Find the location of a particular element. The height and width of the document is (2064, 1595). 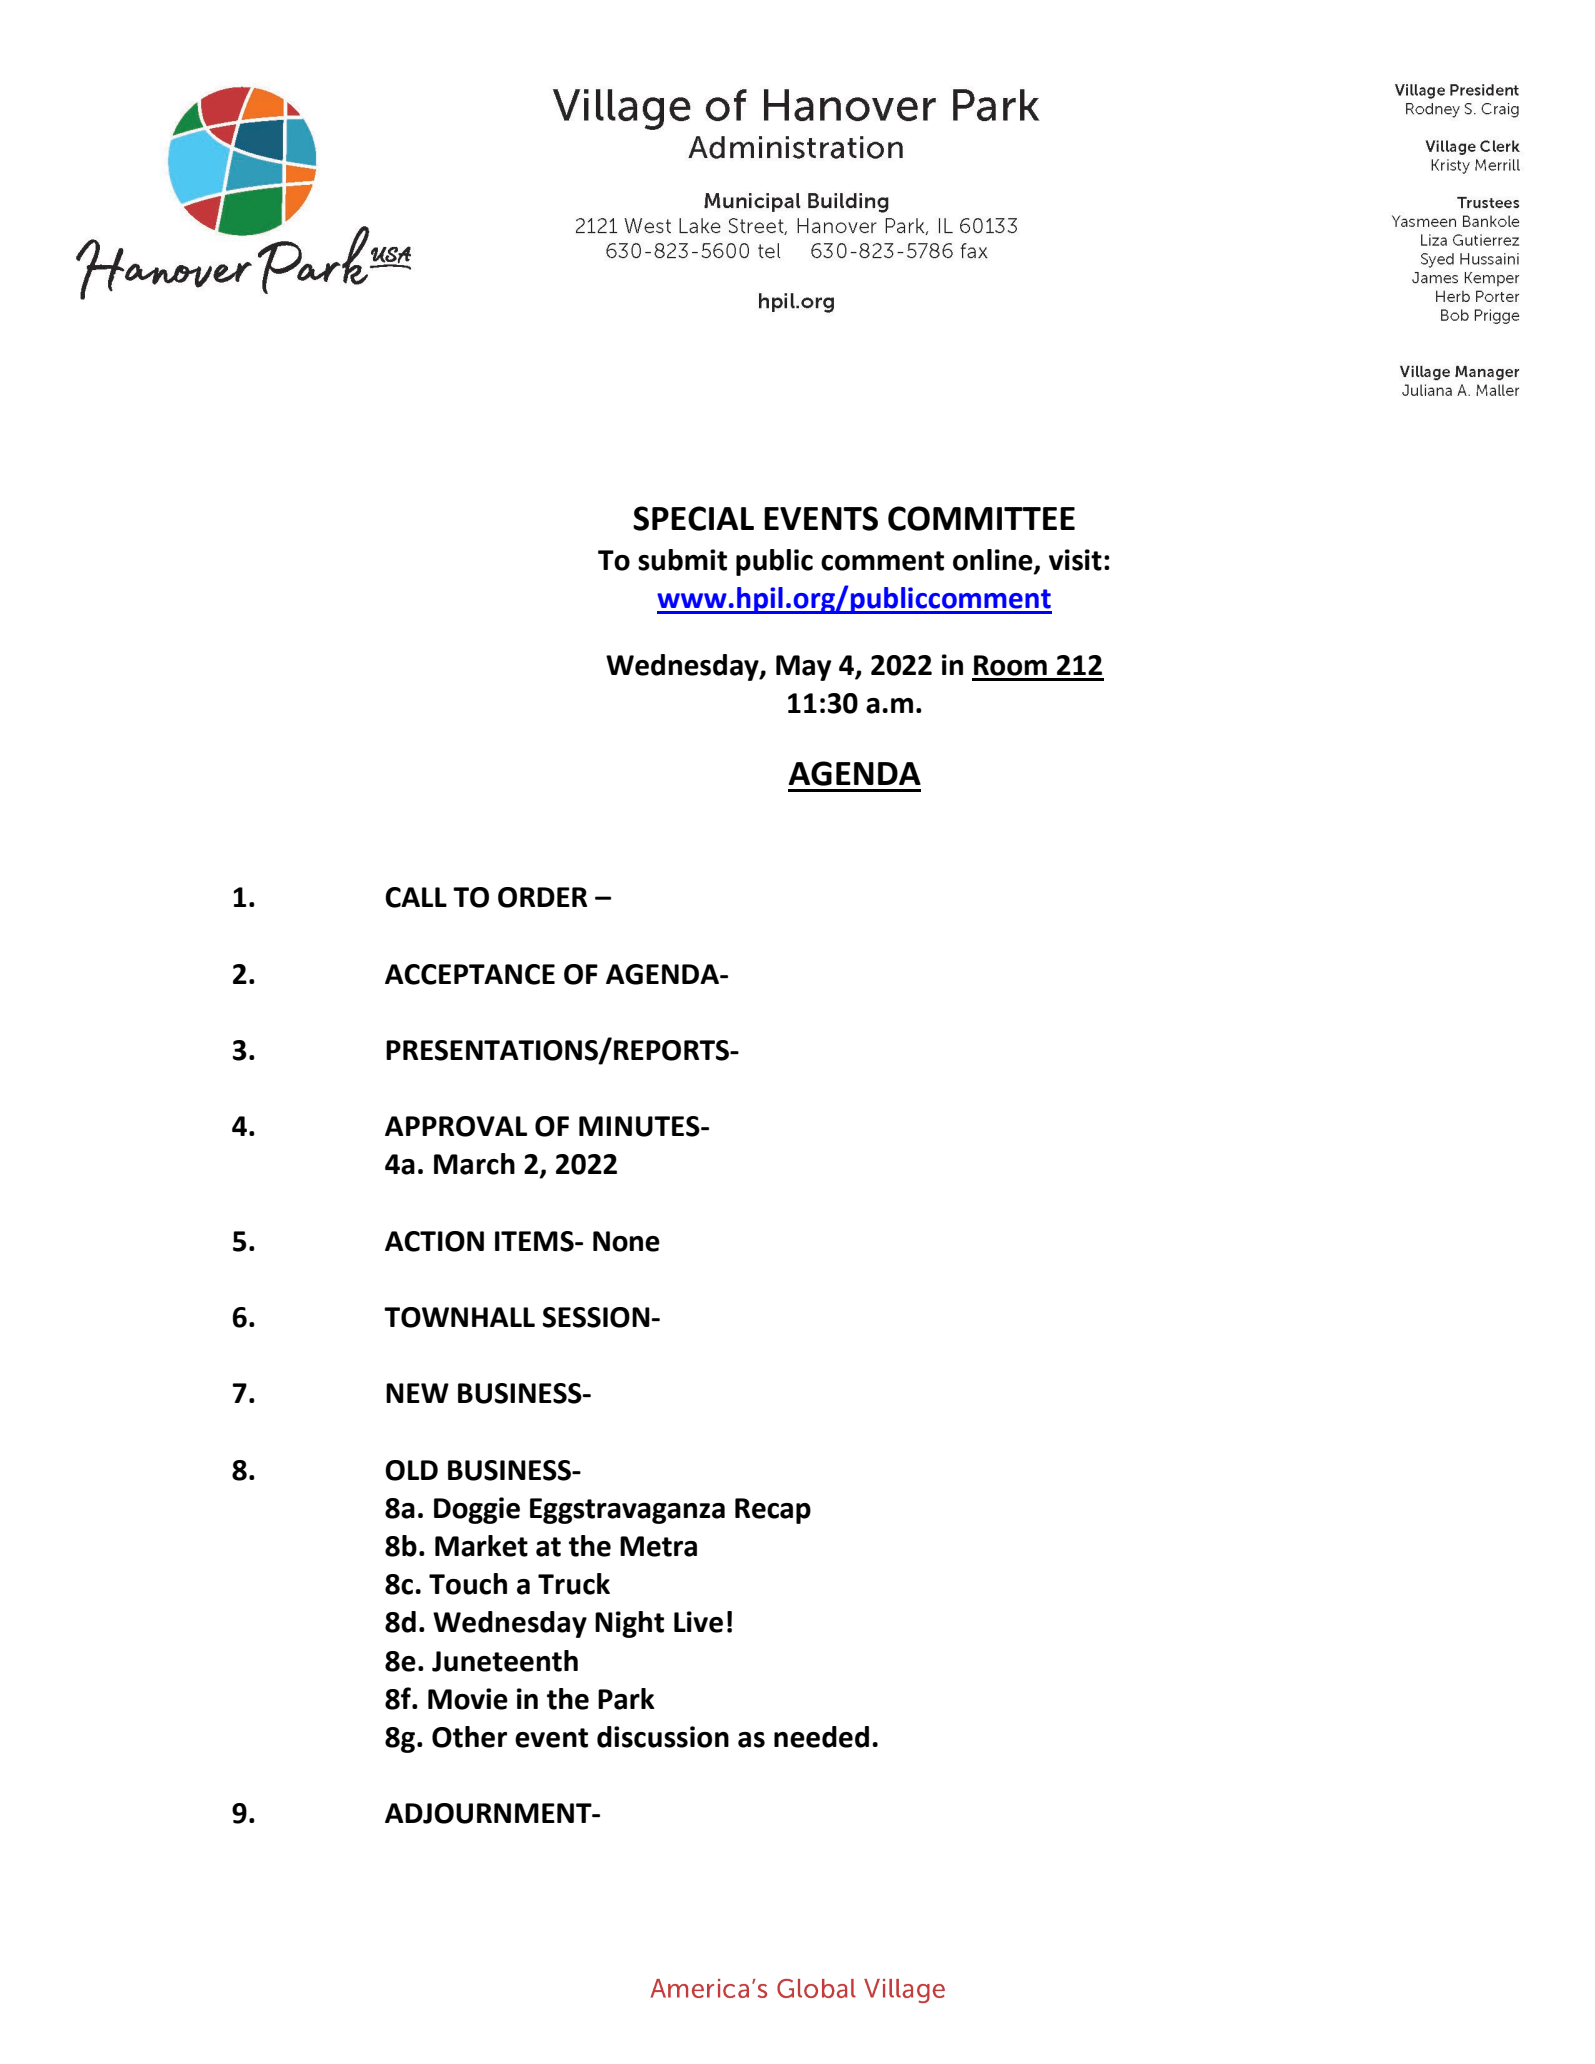

TOWNHALL is located at coordinates (459, 1317).
